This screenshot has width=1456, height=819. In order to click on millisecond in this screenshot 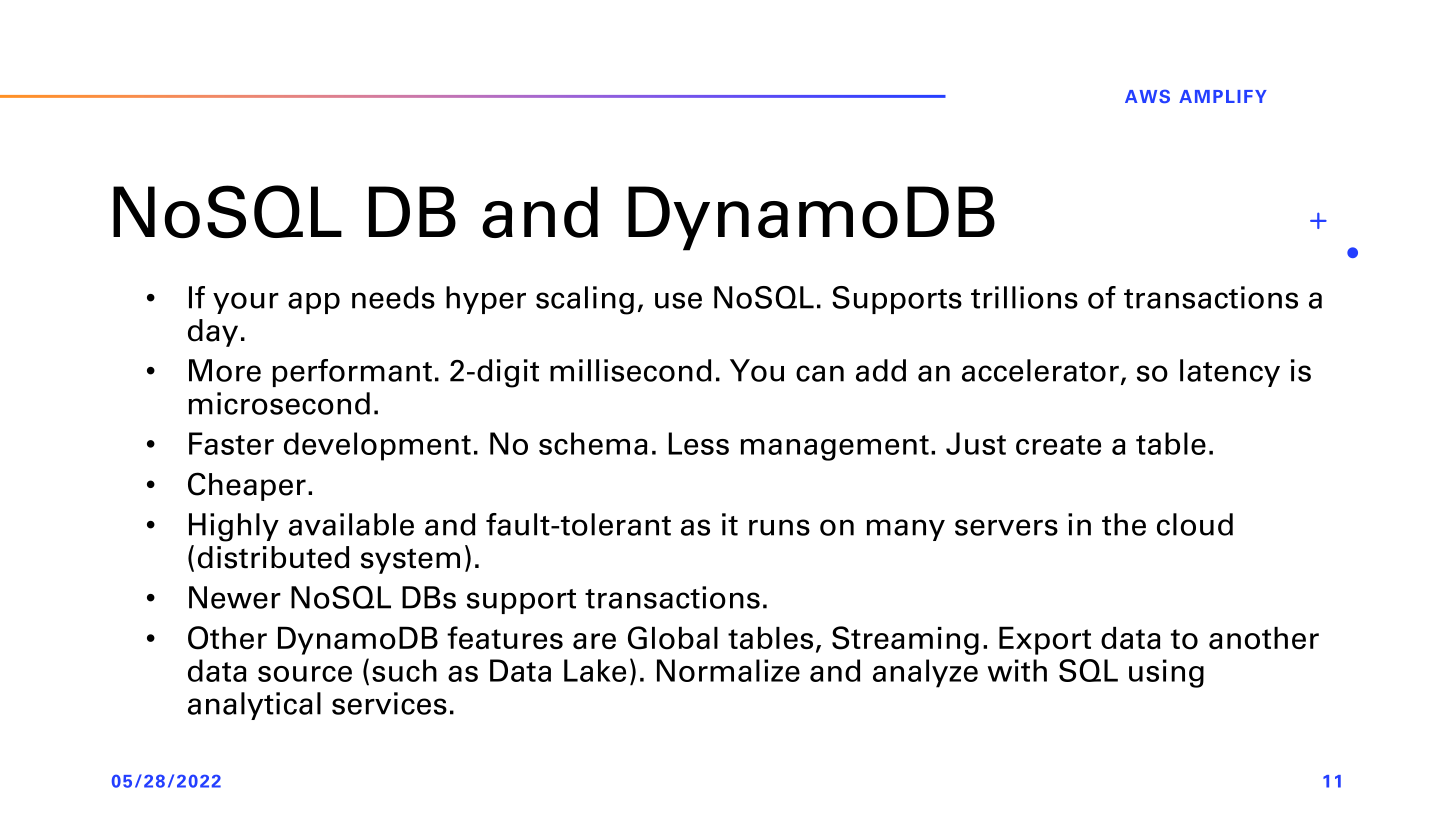, I will do `click(631, 370)`.
